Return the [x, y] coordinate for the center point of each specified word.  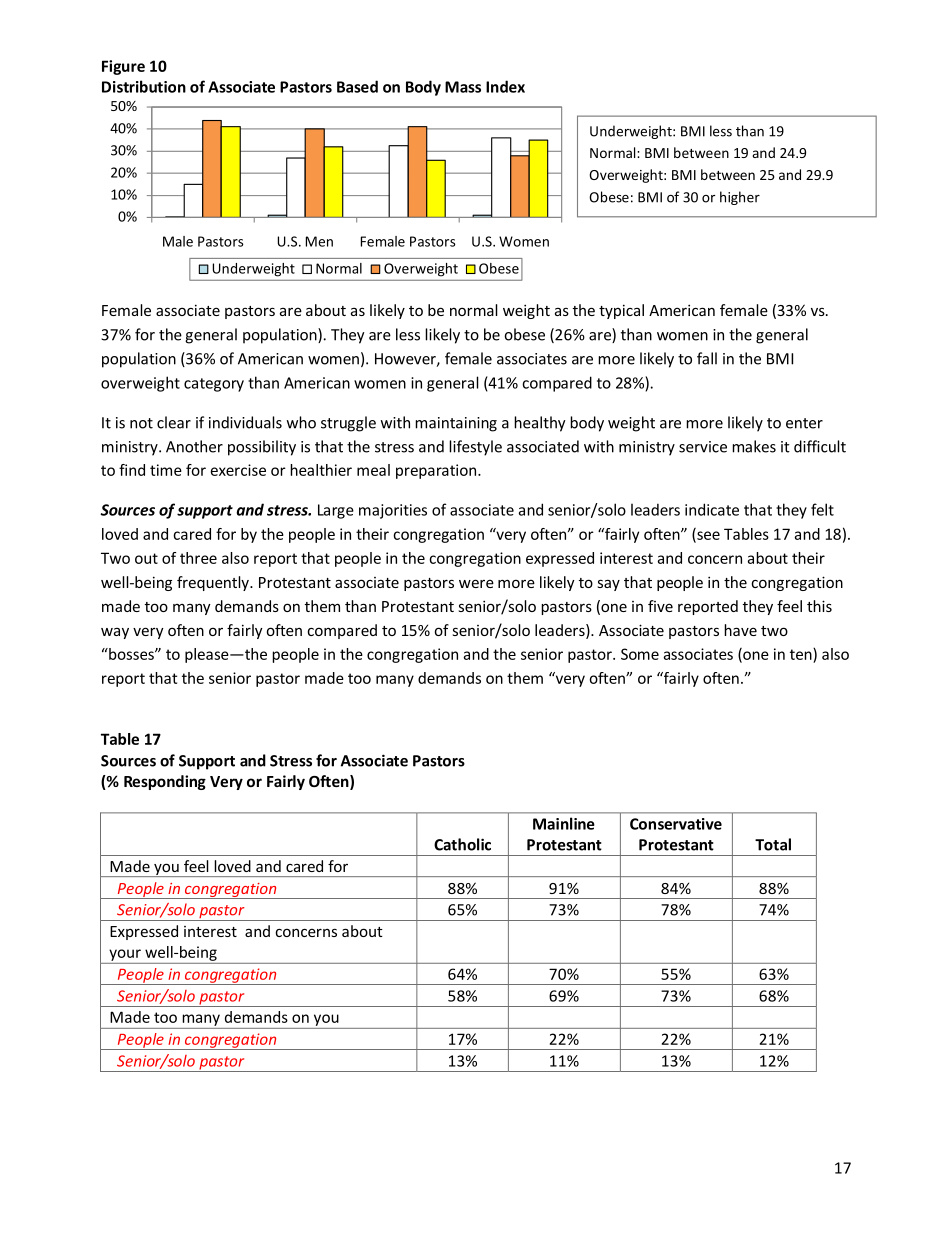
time [166, 470]
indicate [712, 509]
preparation [437, 471]
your [125, 955]
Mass [463, 87]
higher [740, 198]
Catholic [462, 844]
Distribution [144, 86]
